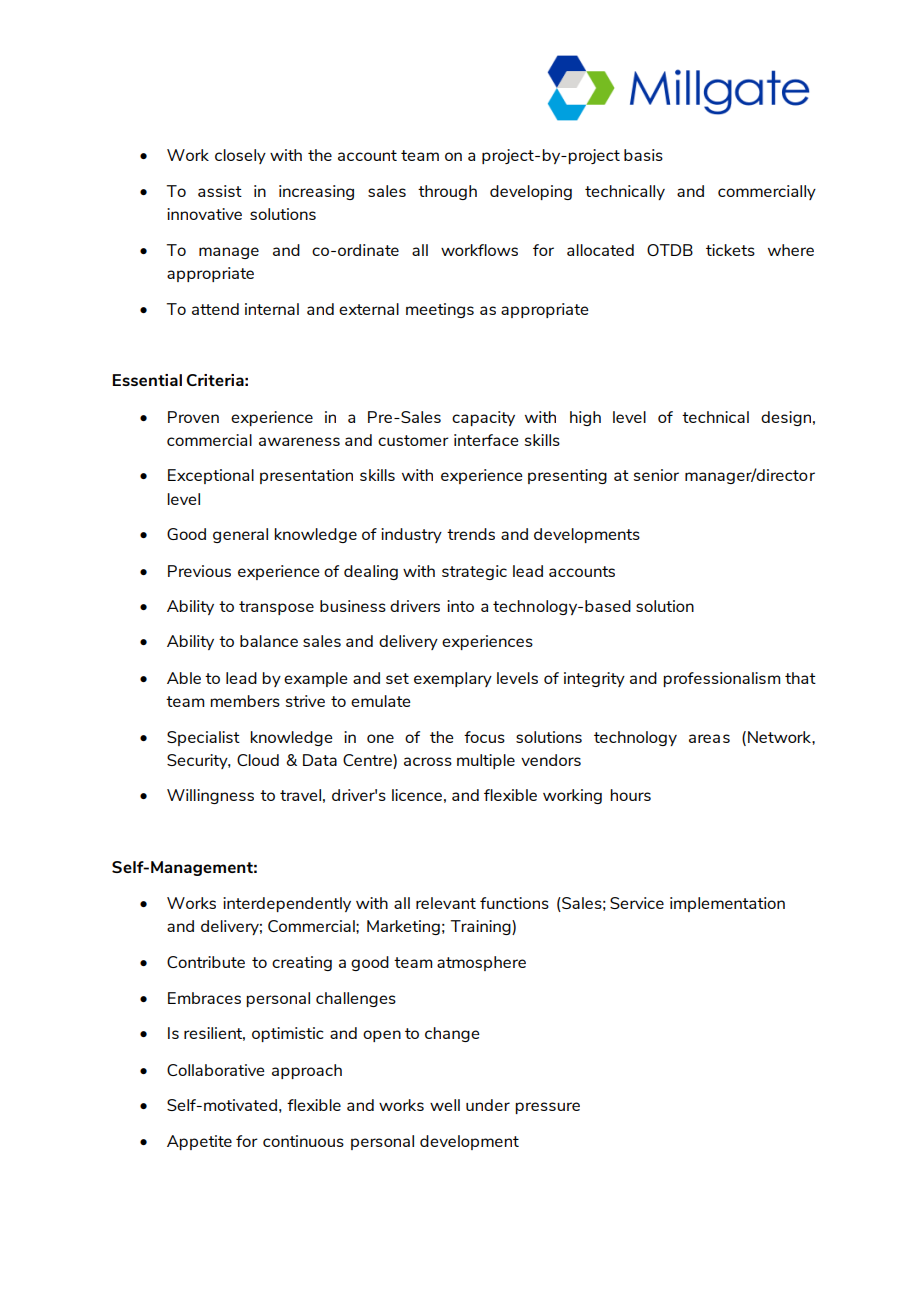 The height and width of the screenshot is (1308, 924). Describe the element at coordinates (446, 903) in the screenshot. I see `relevant` at that location.
